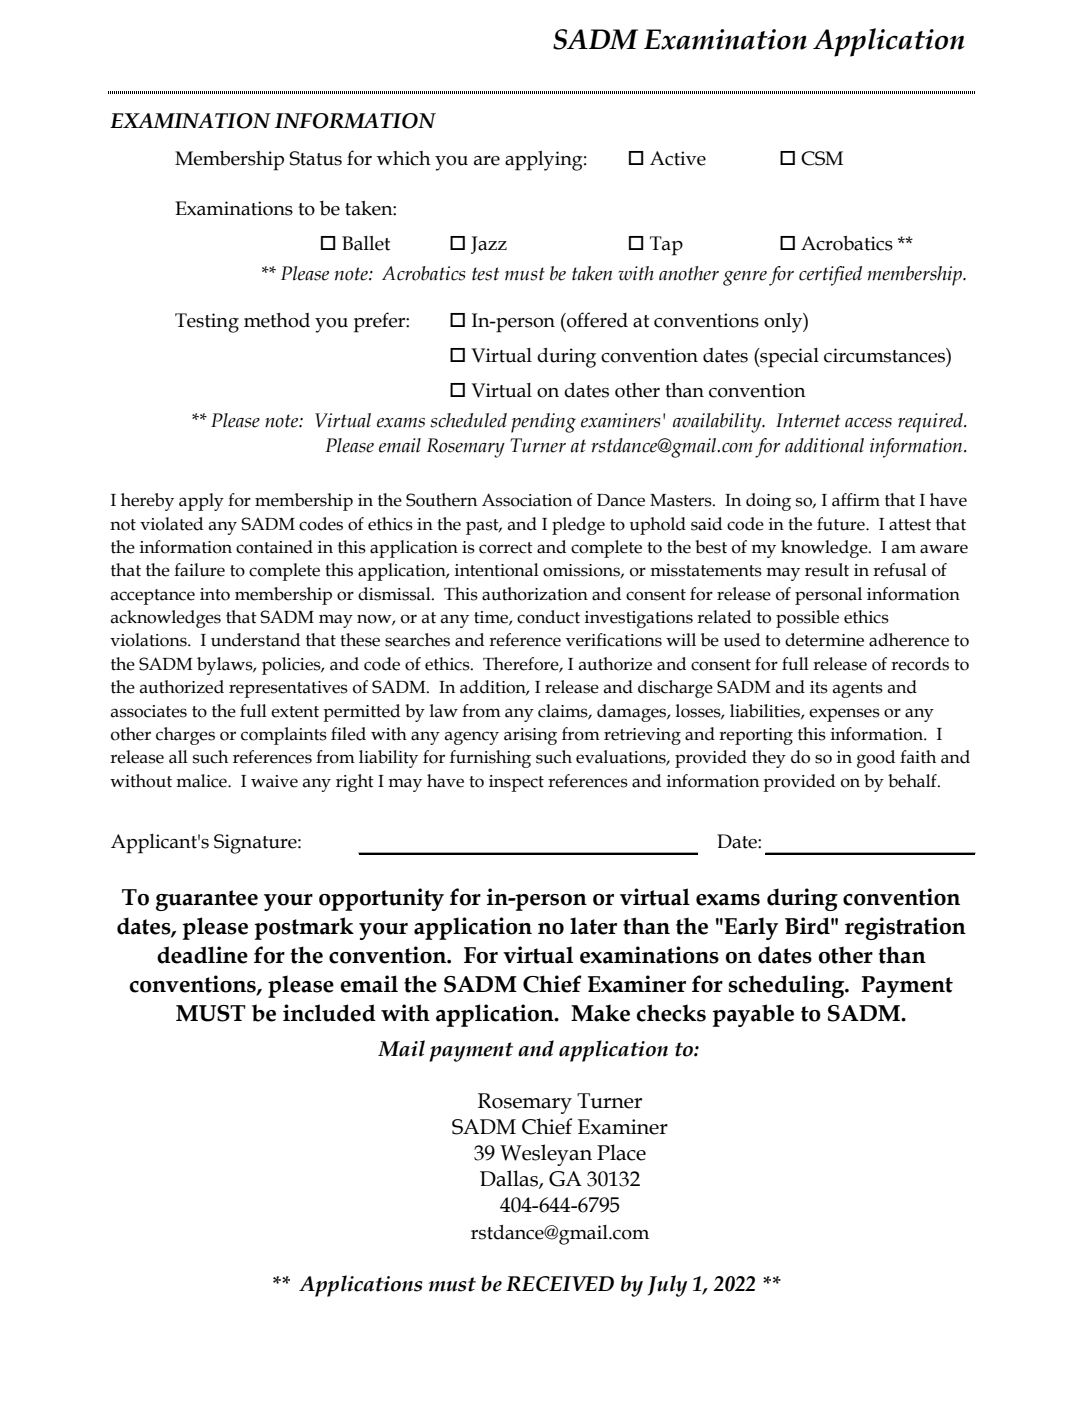  What do you see at coordinates (207, 900) in the screenshot?
I see `guarantee` at bounding box center [207, 900].
